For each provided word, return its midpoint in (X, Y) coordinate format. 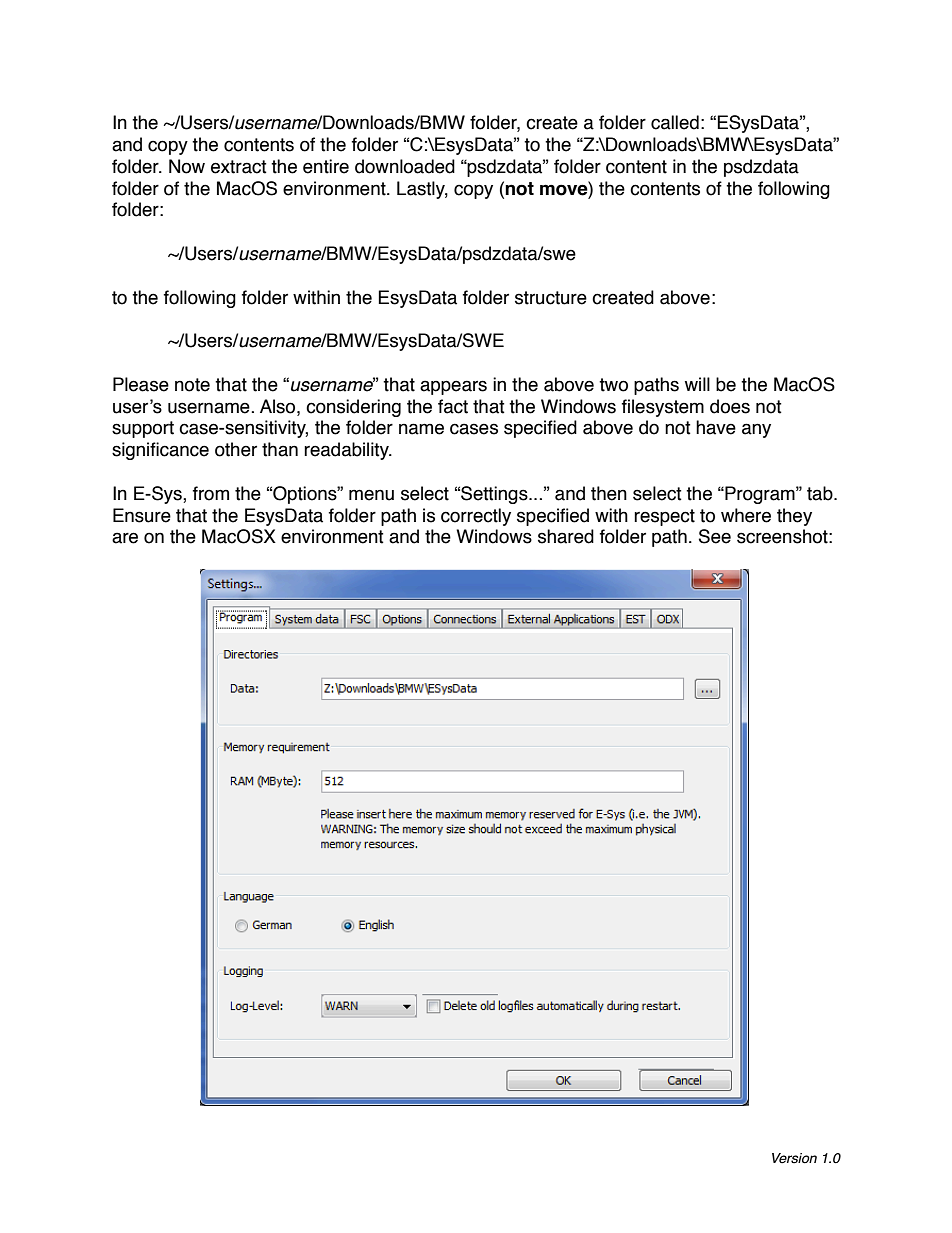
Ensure (142, 515)
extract (239, 167)
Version (794, 1158)
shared (566, 536)
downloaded (405, 166)
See (715, 536)
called (675, 122)
